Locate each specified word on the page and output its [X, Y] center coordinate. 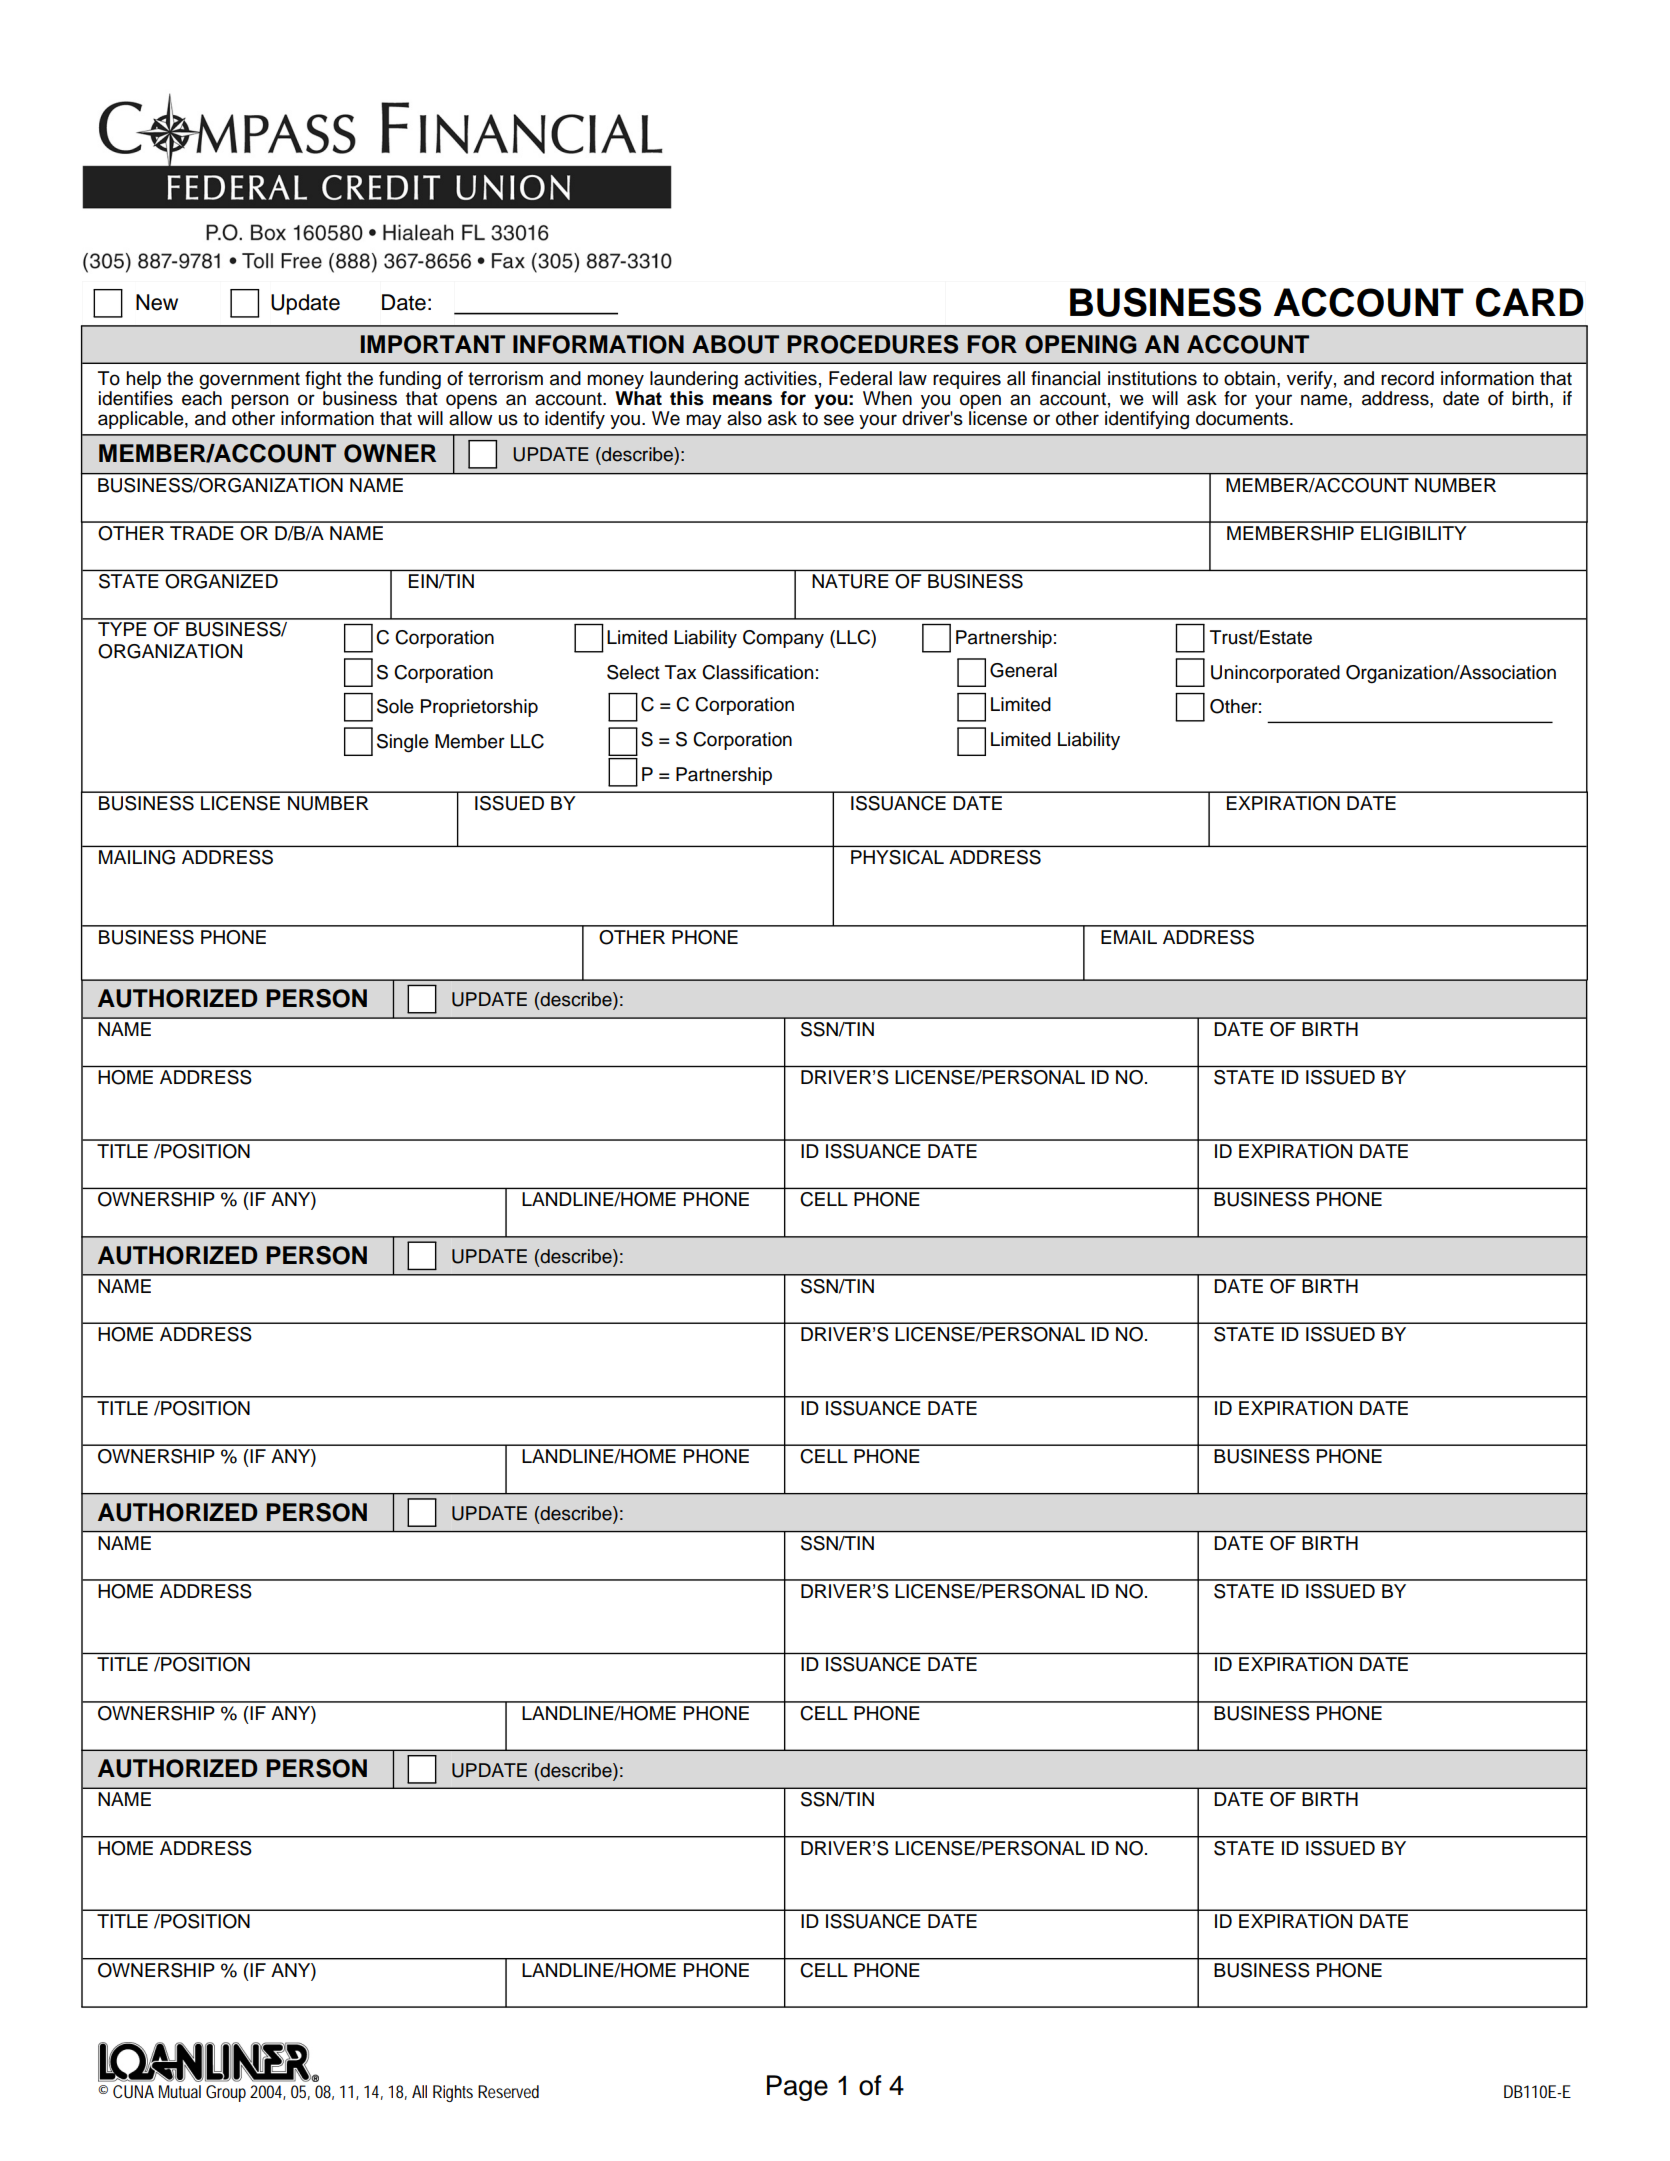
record [1407, 378]
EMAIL [1129, 937]
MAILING [137, 857]
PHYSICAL [897, 857]
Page [797, 2088]
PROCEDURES [872, 344]
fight [323, 381]
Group [226, 2093]
